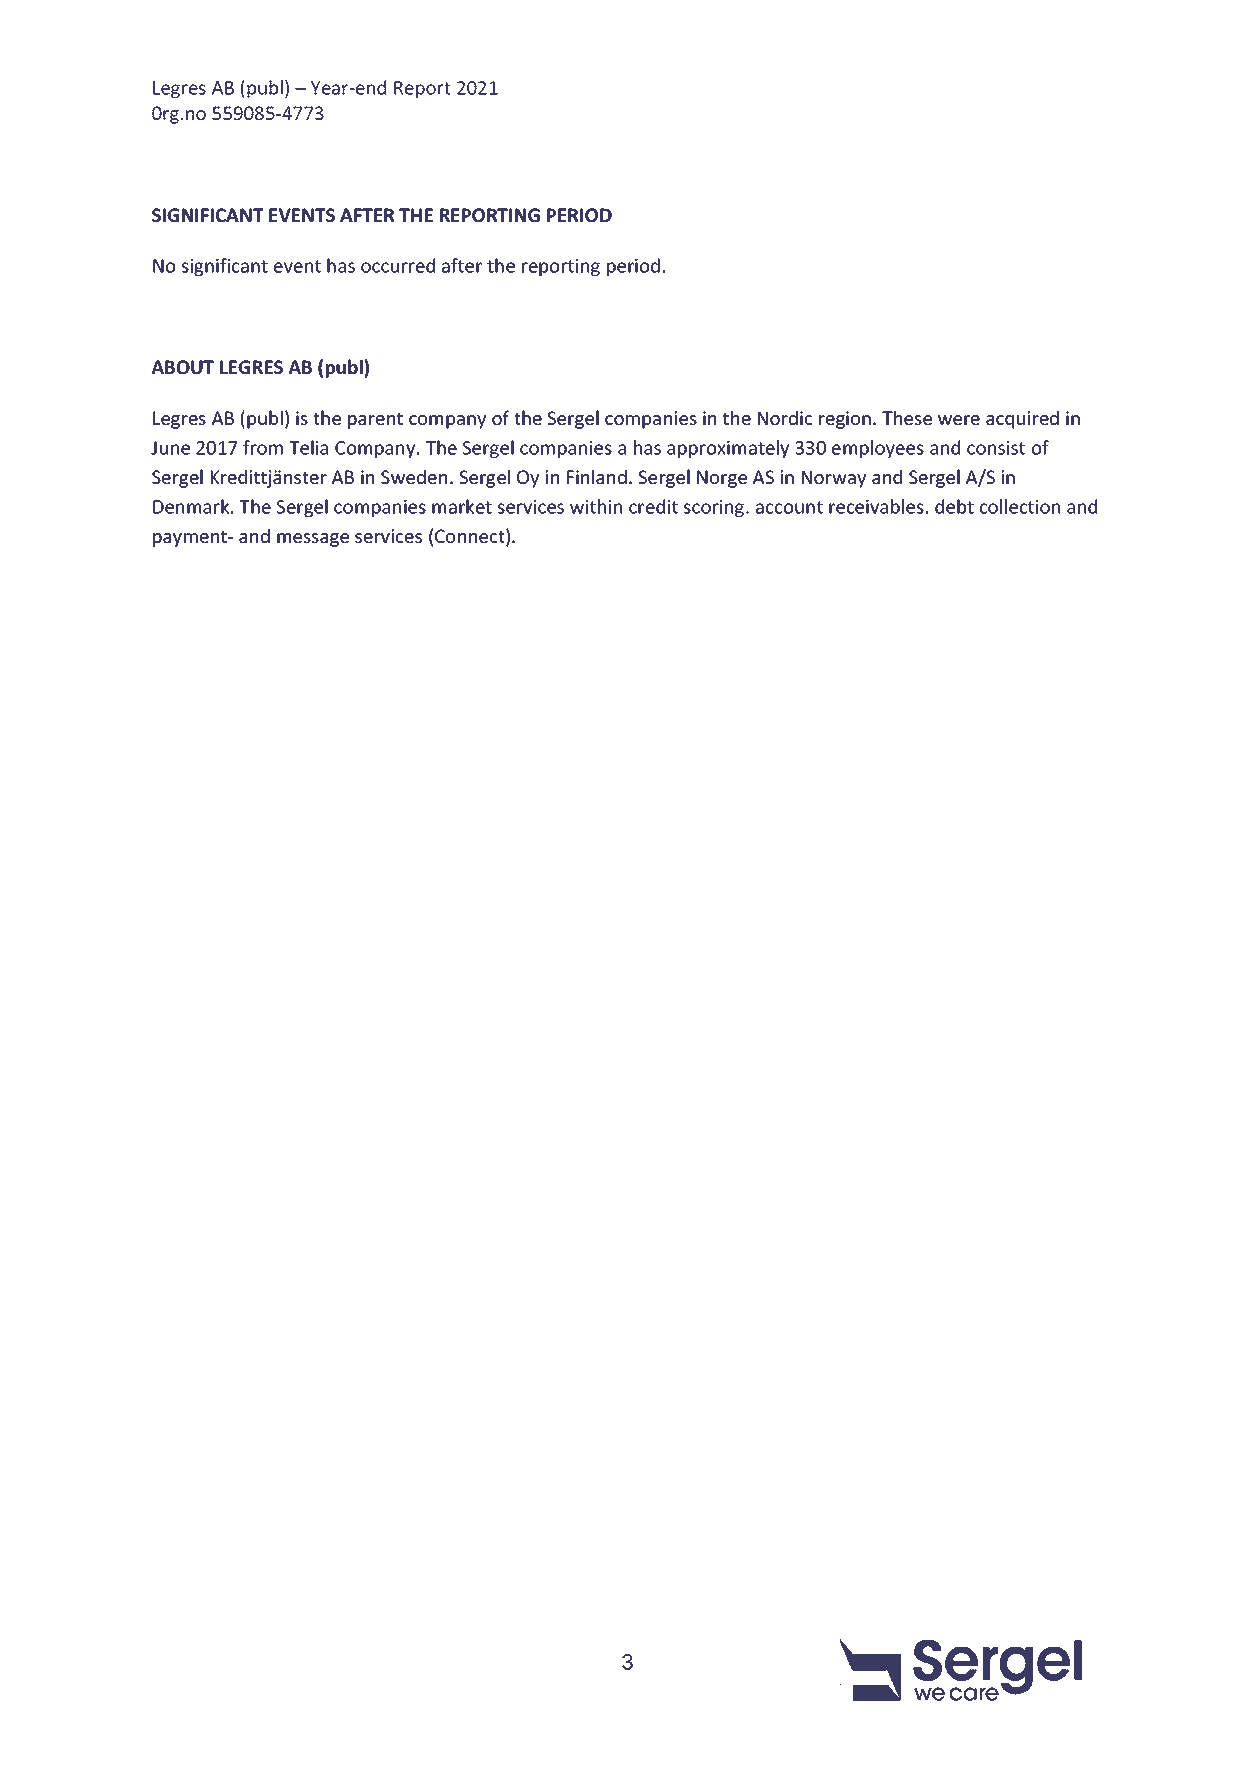  What do you see at coordinates (398, 265) in the screenshot?
I see `occurred` at bounding box center [398, 265].
